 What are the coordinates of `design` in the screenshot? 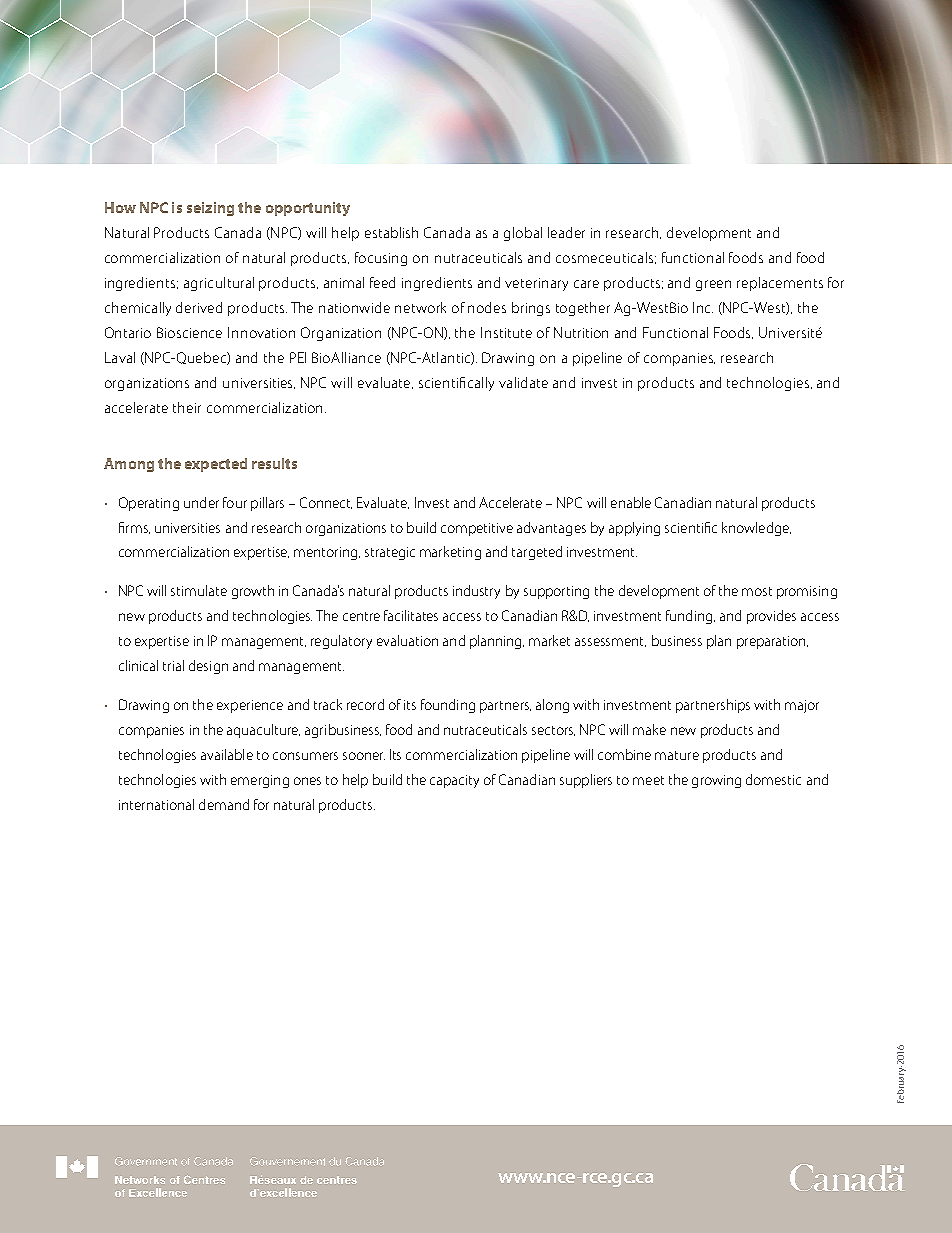 It's located at (208, 667).
